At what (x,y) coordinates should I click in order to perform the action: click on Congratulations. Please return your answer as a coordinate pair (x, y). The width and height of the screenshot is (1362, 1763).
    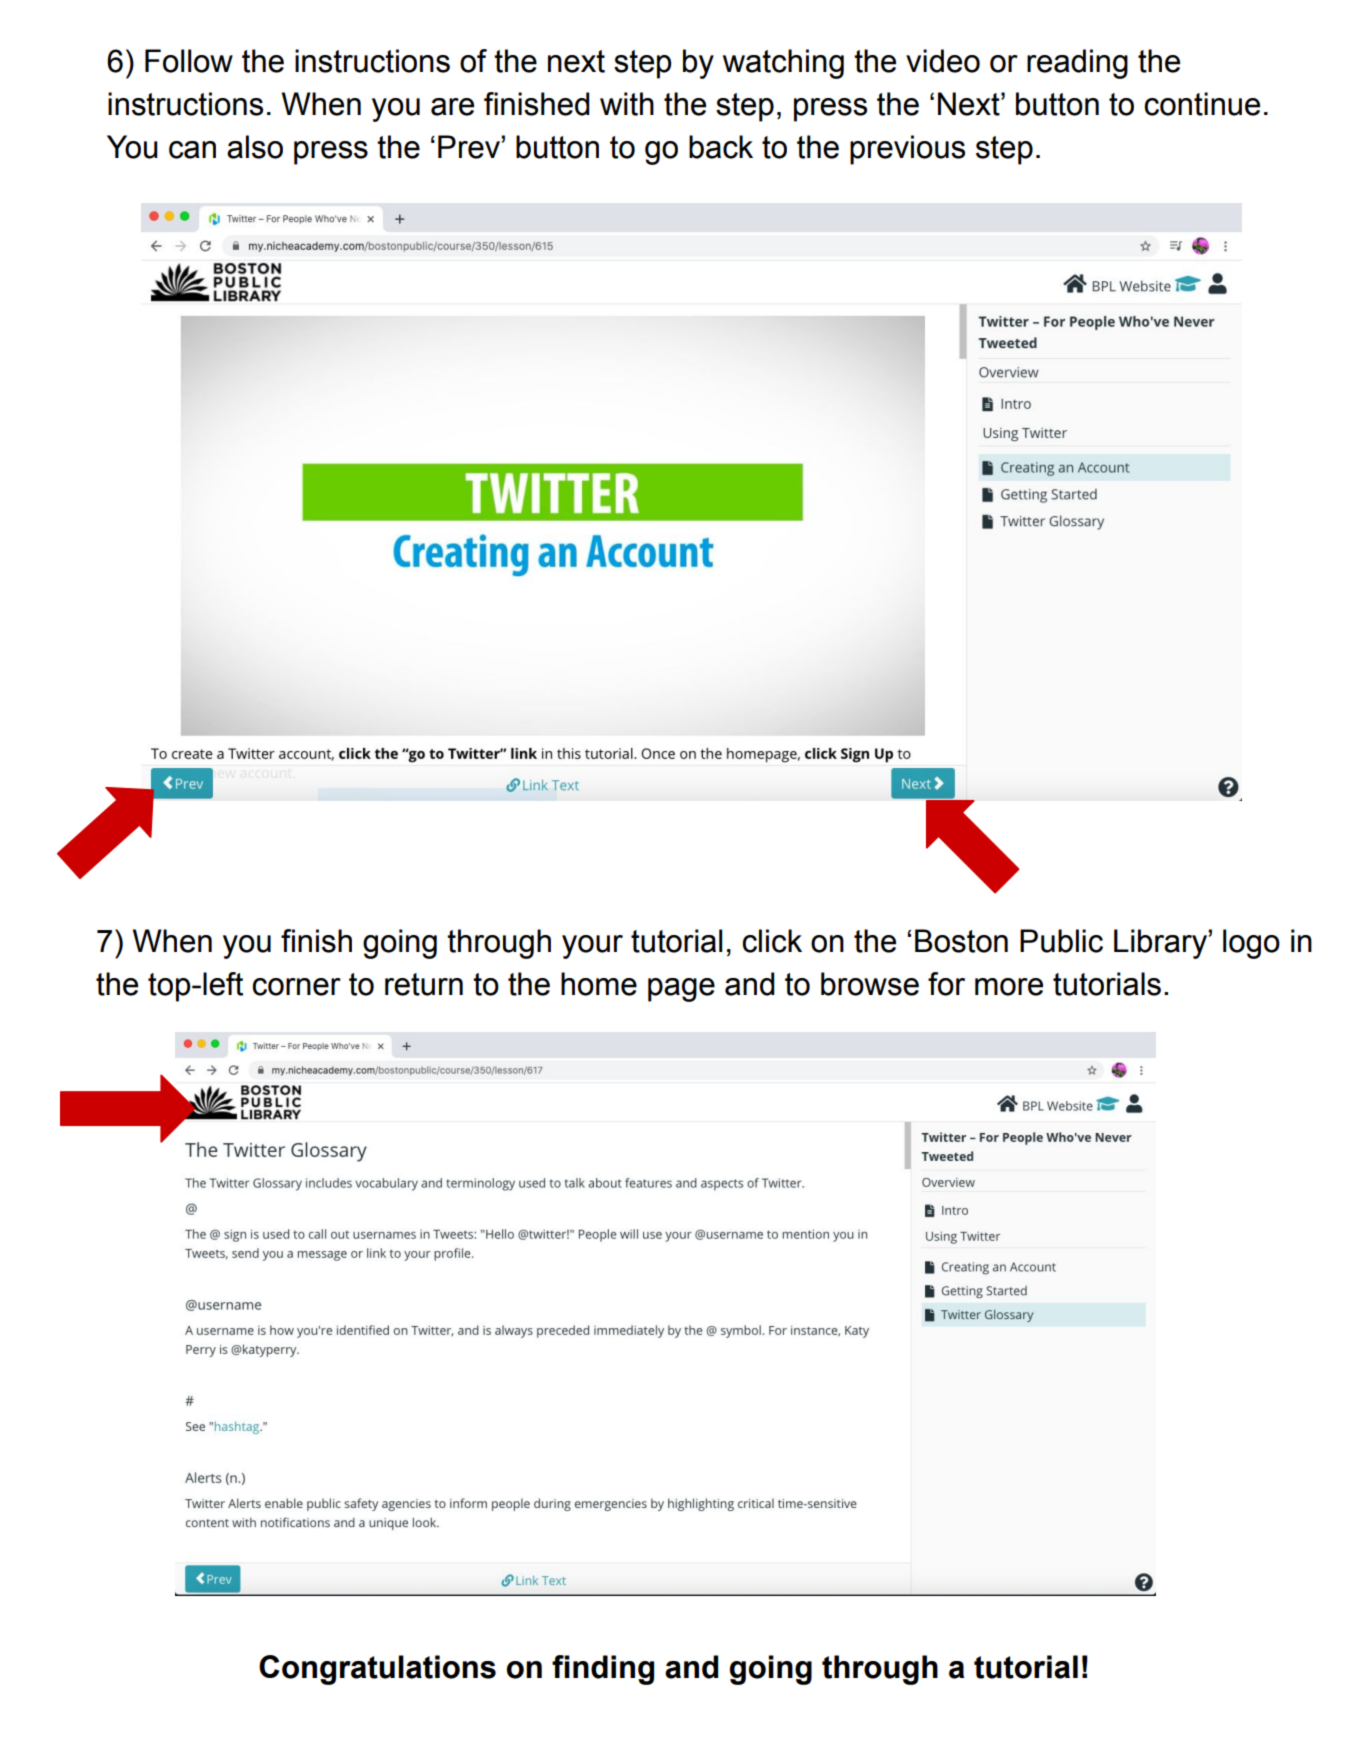
    Looking at the image, I should click on (377, 1670).
